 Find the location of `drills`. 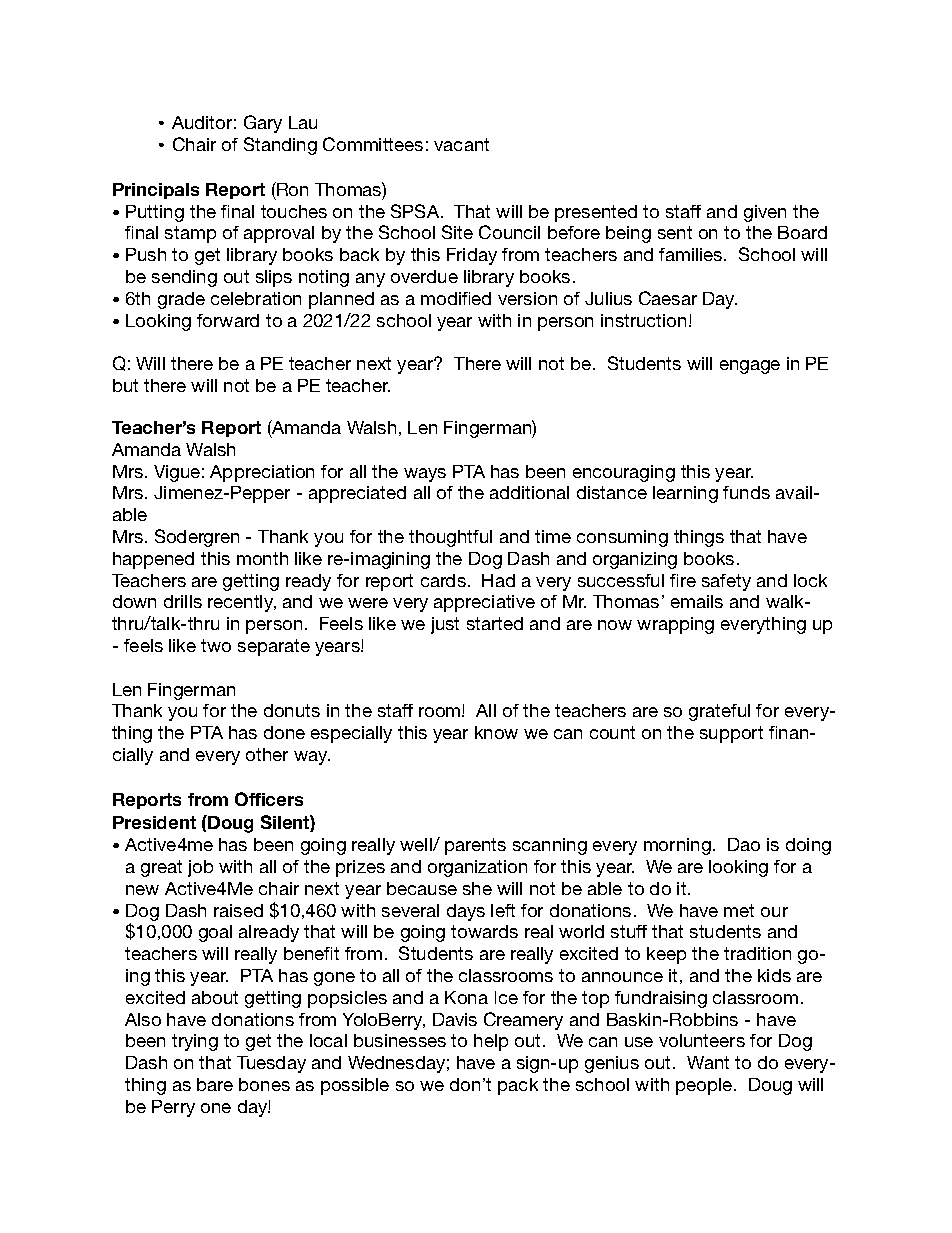

drills is located at coordinates (183, 601).
